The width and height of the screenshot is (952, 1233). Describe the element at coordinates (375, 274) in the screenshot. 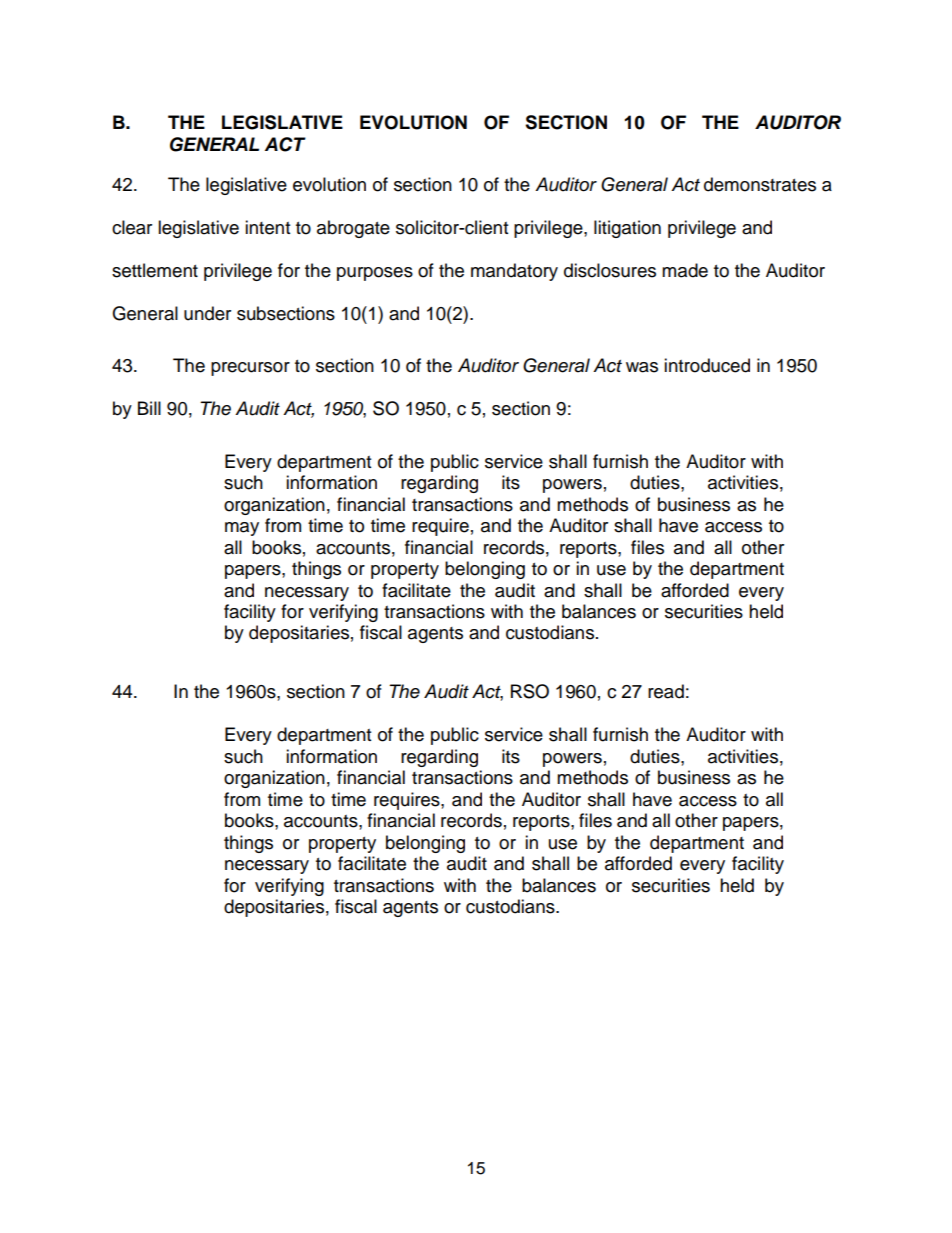

I see `purposes` at that location.
